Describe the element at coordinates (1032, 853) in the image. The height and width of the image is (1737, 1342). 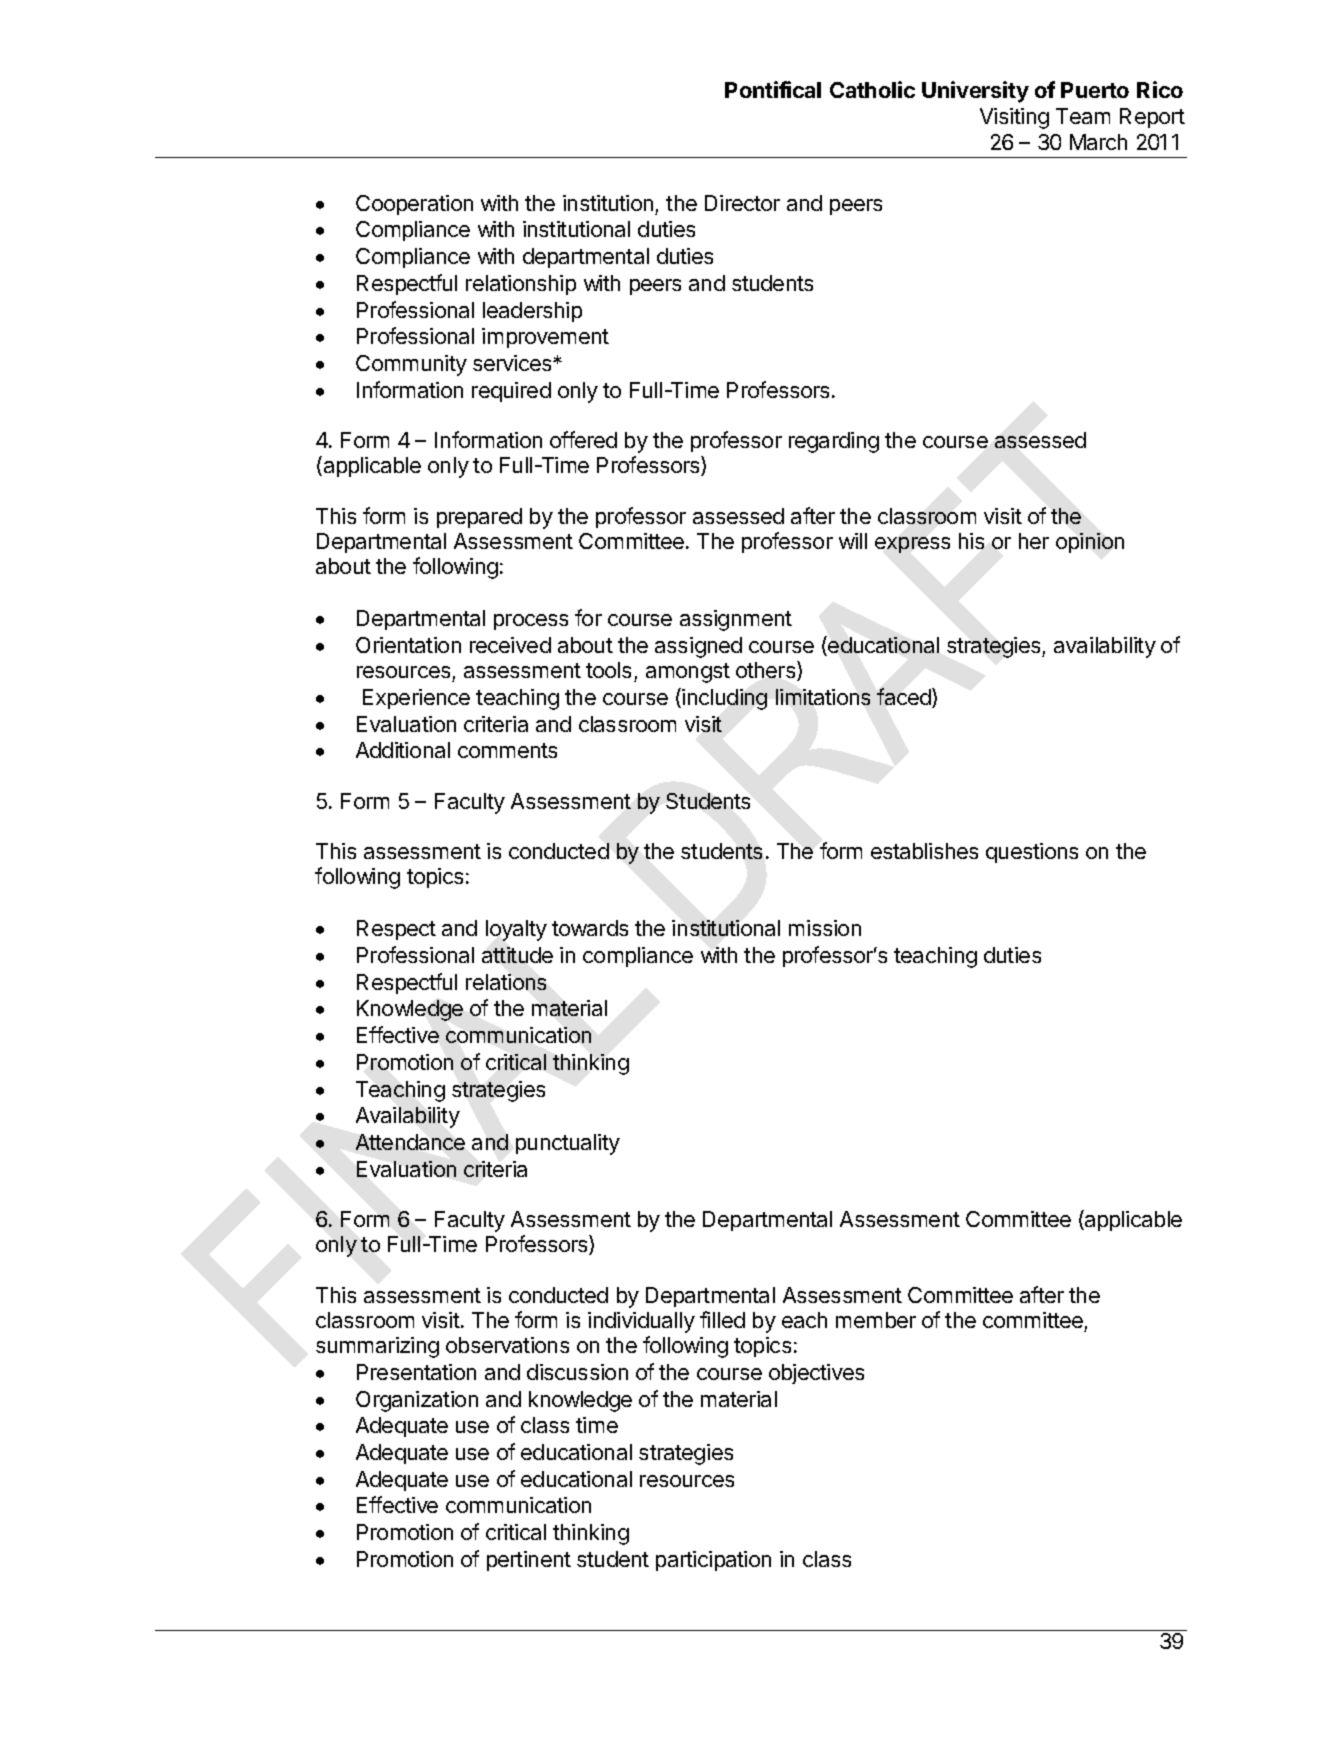
I see `questions` at that location.
